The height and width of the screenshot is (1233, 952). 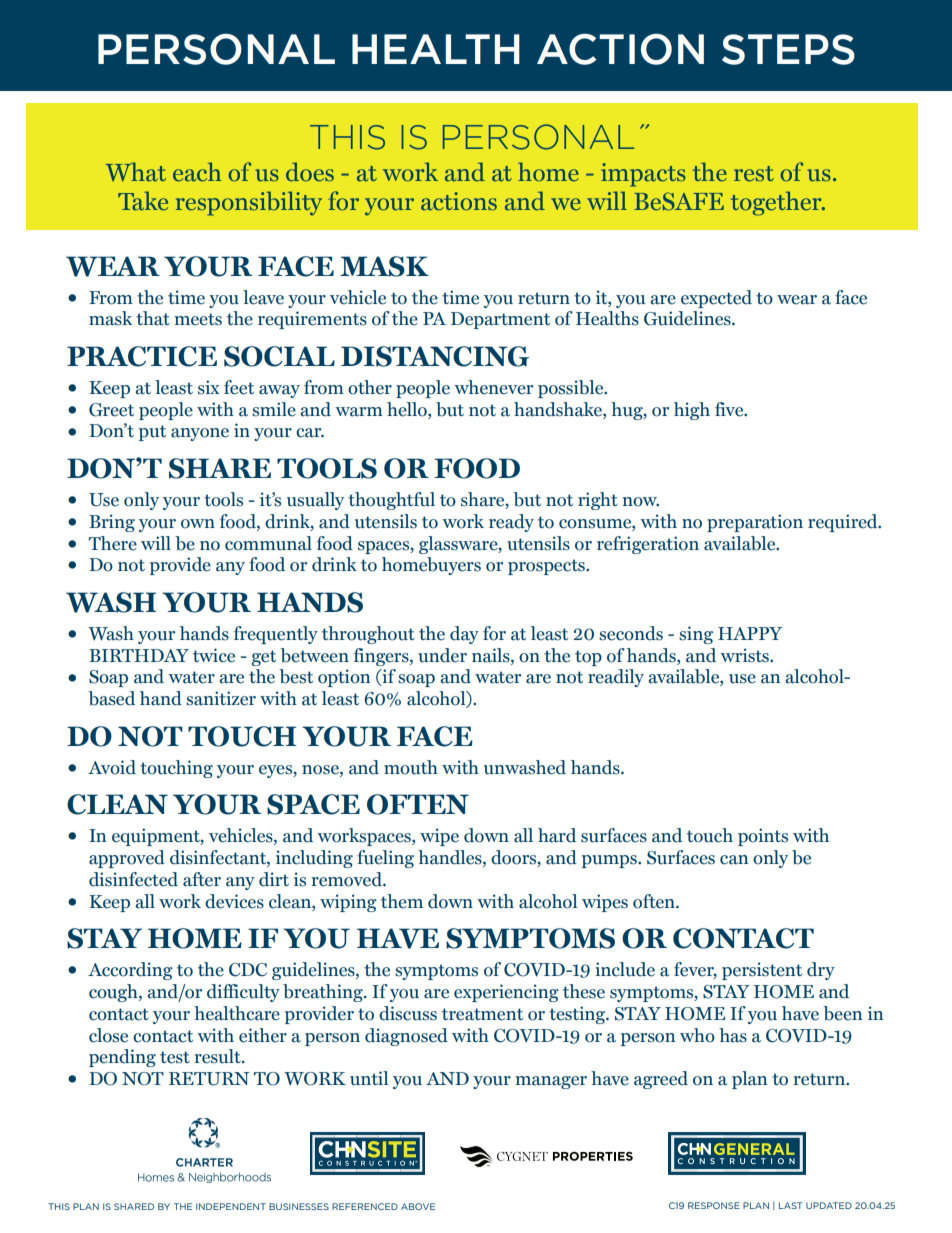 I want to click on nails, so click(x=492, y=655).
